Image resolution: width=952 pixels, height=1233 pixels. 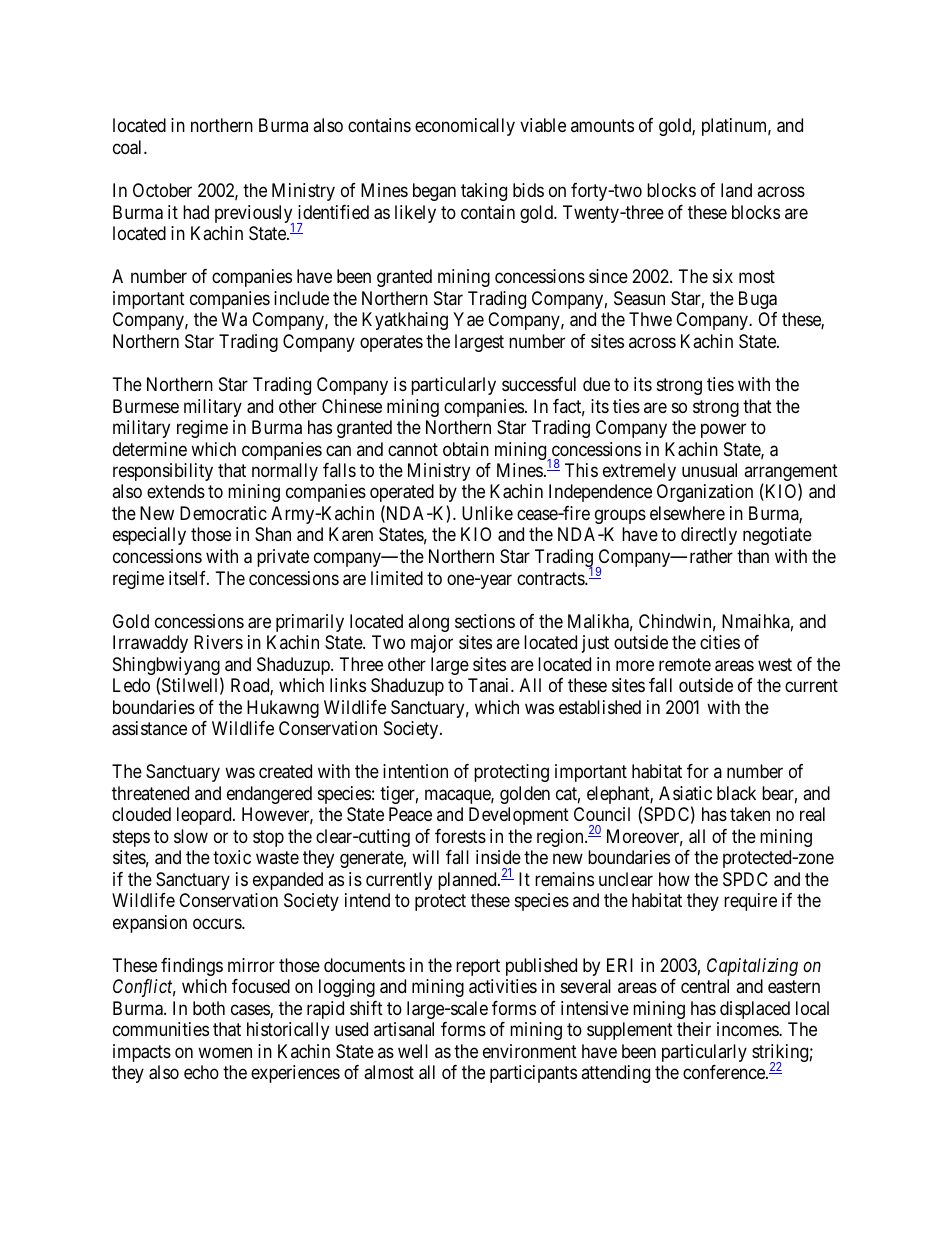 I want to click on power, so click(x=723, y=430).
